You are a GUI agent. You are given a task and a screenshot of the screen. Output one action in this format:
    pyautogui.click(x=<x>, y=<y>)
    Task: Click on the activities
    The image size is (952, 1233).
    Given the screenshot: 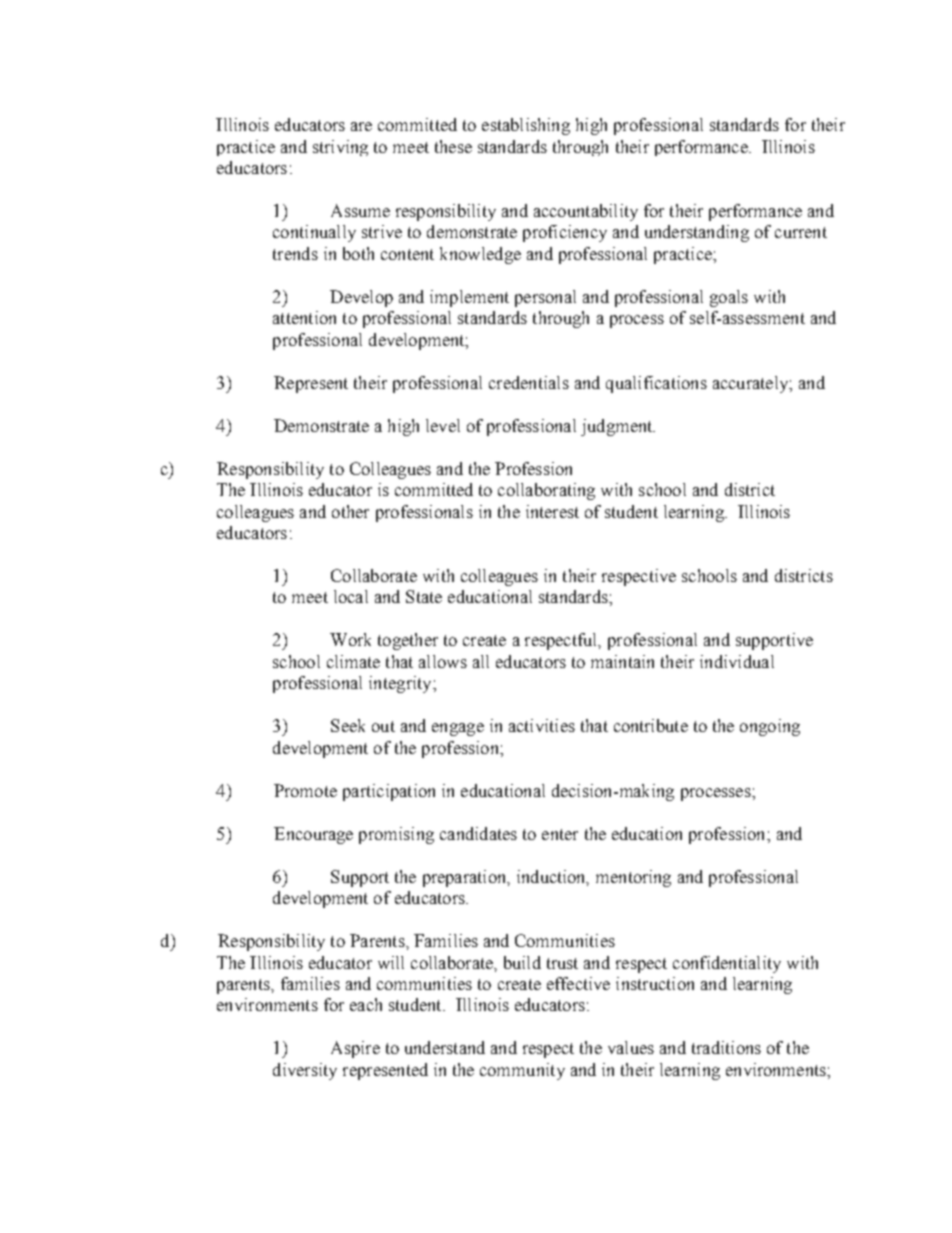 What is the action you would take?
    pyautogui.click(x=542, y=725)
